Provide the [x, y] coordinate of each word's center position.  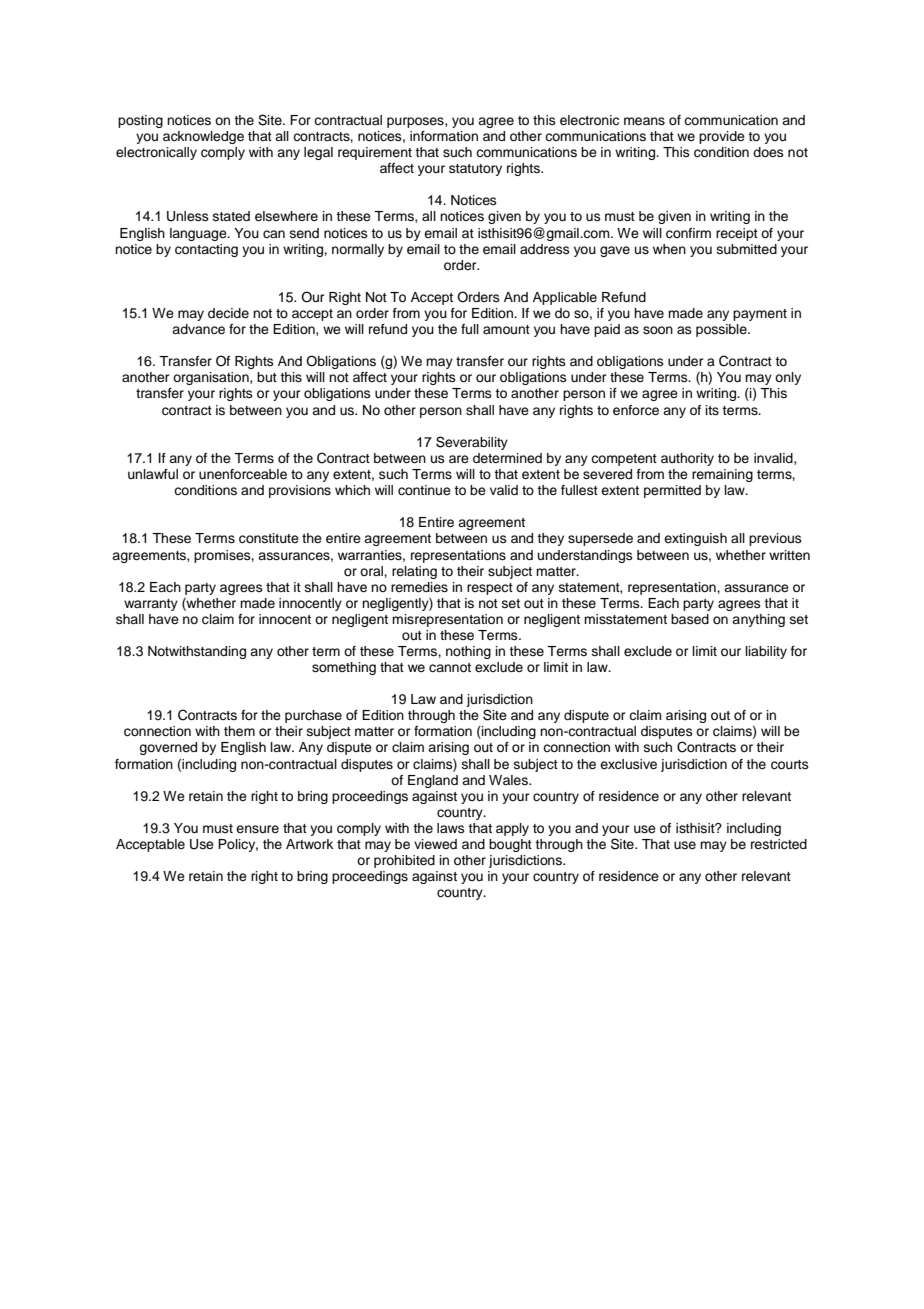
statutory [475, 170]
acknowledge [203, 137]
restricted [779, 844]
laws [451, 828]
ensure [257, 829]
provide [722, 137]
